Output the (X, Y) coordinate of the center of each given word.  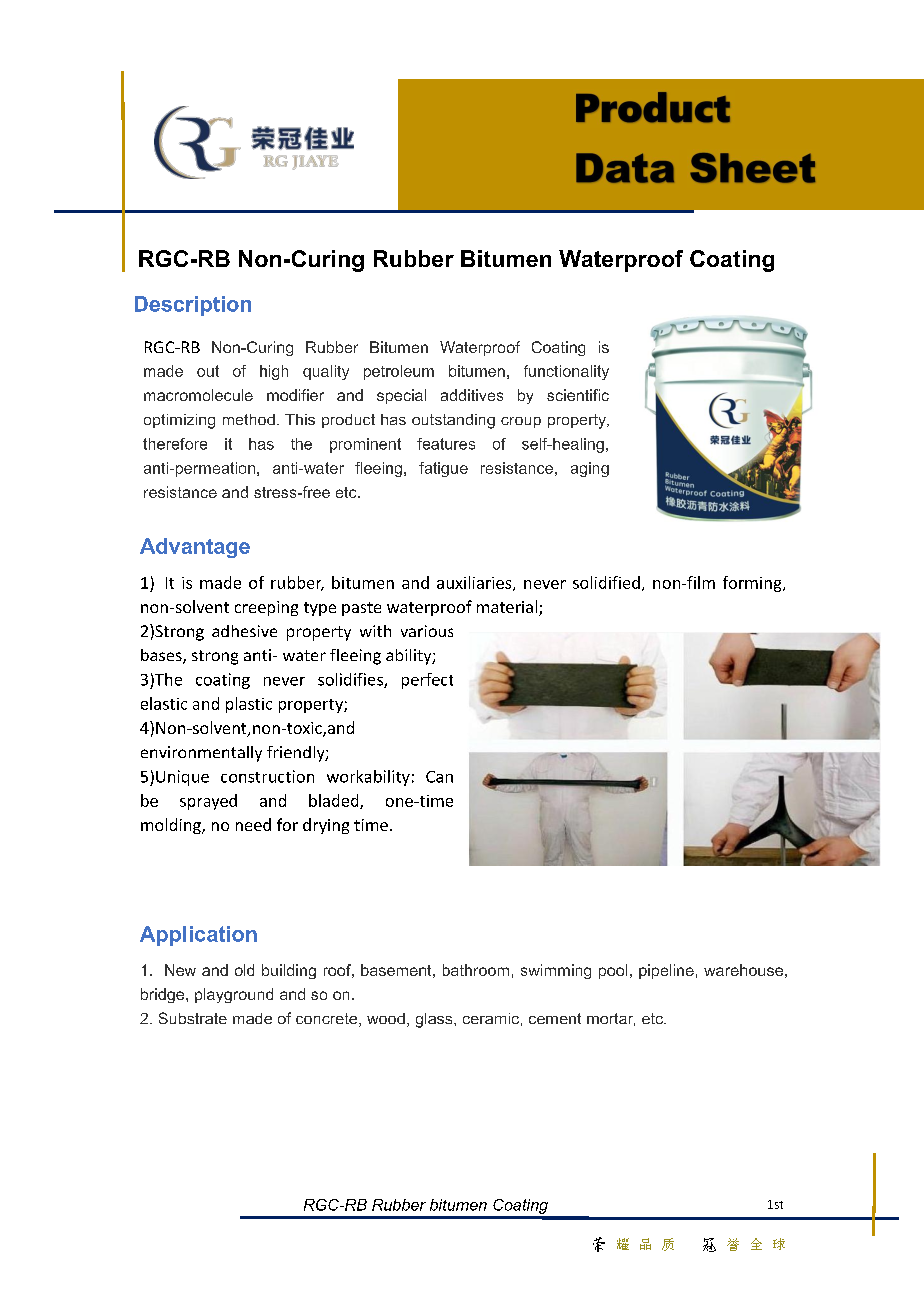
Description (193, 306)
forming (753, 584)
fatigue (443, 469)
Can (439, 777)
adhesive (244, 631)
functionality (566, 372)
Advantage (195, 548)
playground (234, 995)
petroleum (399, 372)
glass (435, 1020)
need (253, 824)
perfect (427, 681)
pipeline (666, 971)
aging (590, 469)
